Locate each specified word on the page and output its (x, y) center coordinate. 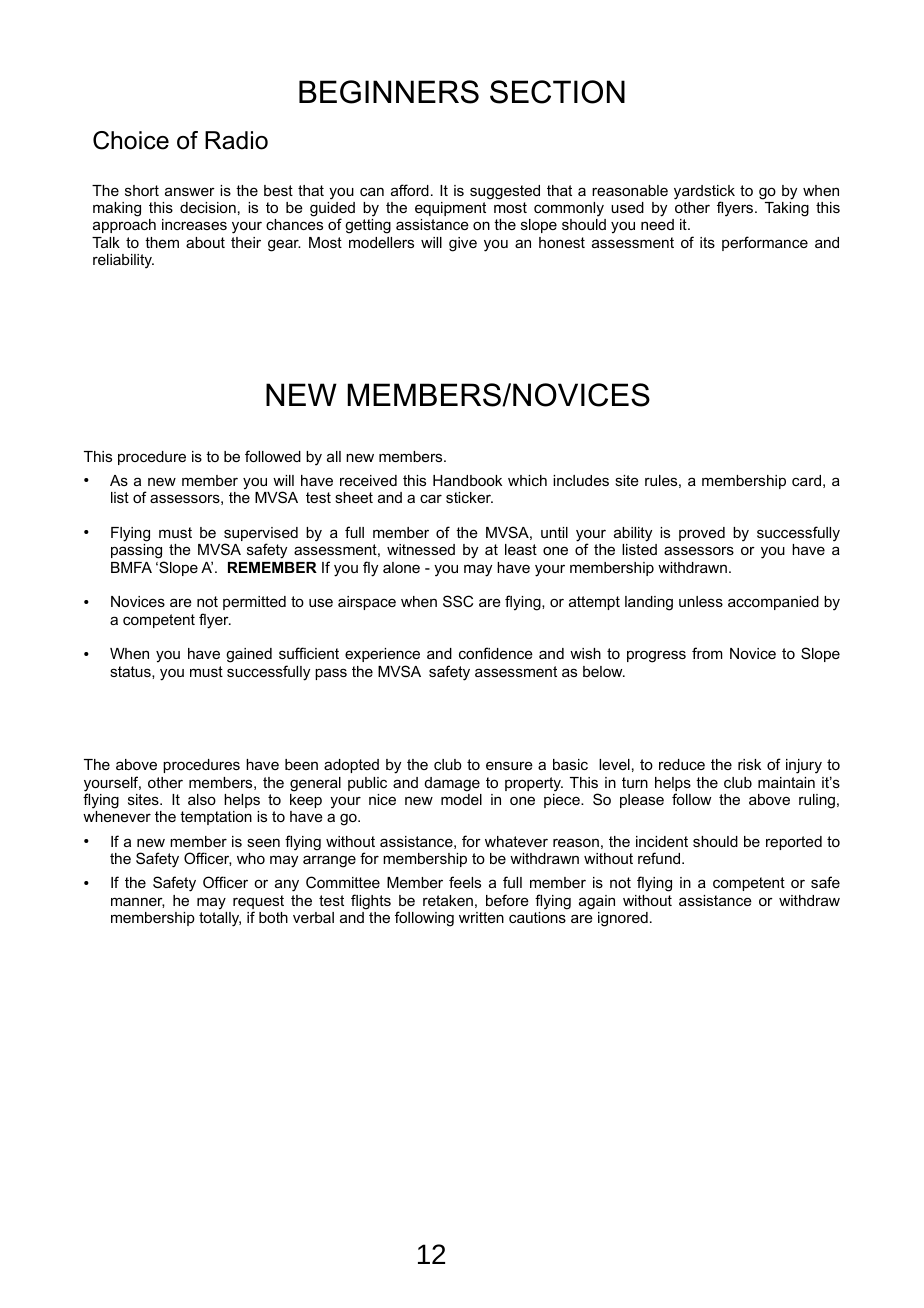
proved (702, 534)
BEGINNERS (389, 92)
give (463, 244)
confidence (496, 653)
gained (249, 655)
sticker (469, 497)
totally (220, 919)
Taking (787, 209)
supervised (261, 535)
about (205, 242)
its (707, 242)
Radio (236, 140)
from (707, 653)
